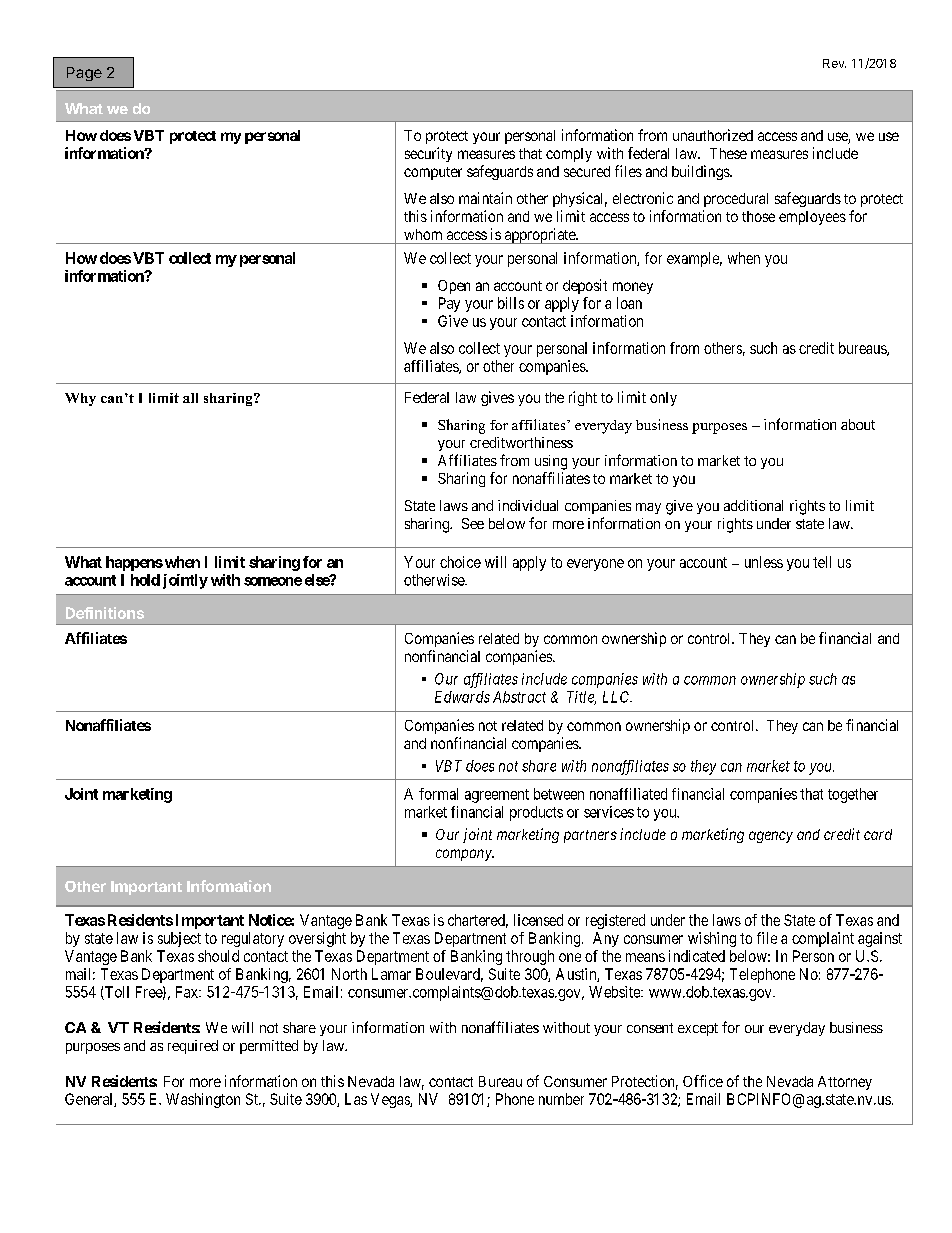 The width and height of the screenshot is (952, 1233). What do you see at coordinates (145, 580) in the screenshot?
I see `hold` at bounding box center [145, 580].
